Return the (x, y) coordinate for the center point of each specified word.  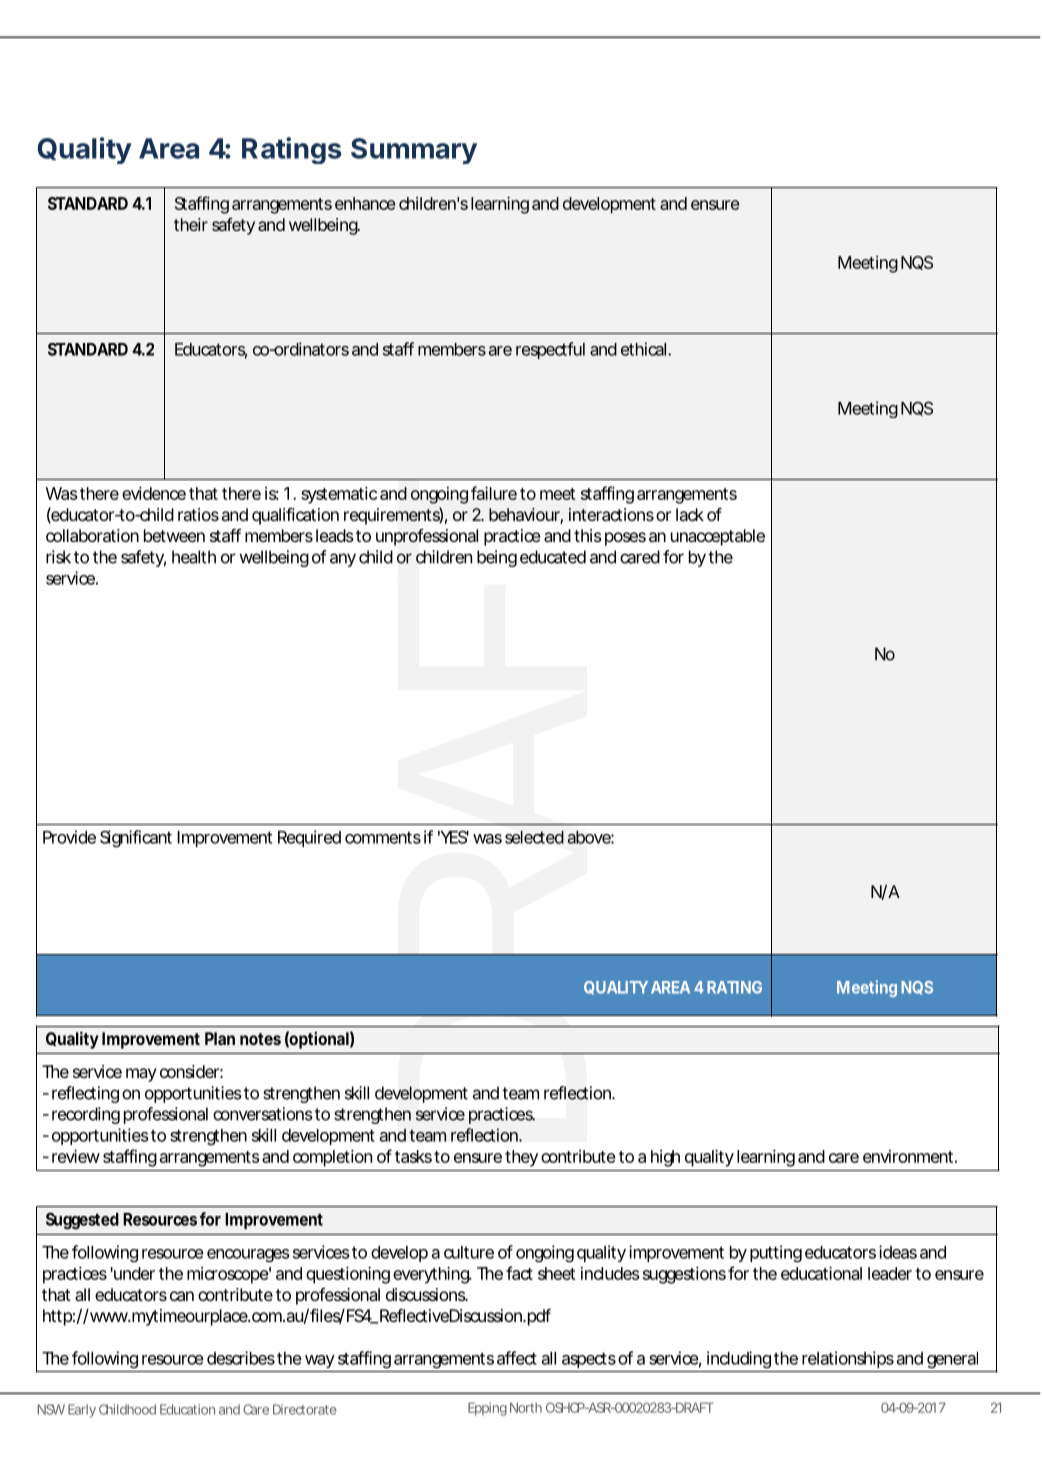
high (665, 1158)
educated (553, 557)
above (589, 837)
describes (241, 1358)
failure (494, 493)
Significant (136, 839)
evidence (154, 493)
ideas (898, 1252)
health (194, 557)
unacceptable (718, 537)
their (191, 224)
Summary (414, 151)
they (521, 1158)
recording (86, 1115)
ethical (643, 349)
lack (690, 514)
